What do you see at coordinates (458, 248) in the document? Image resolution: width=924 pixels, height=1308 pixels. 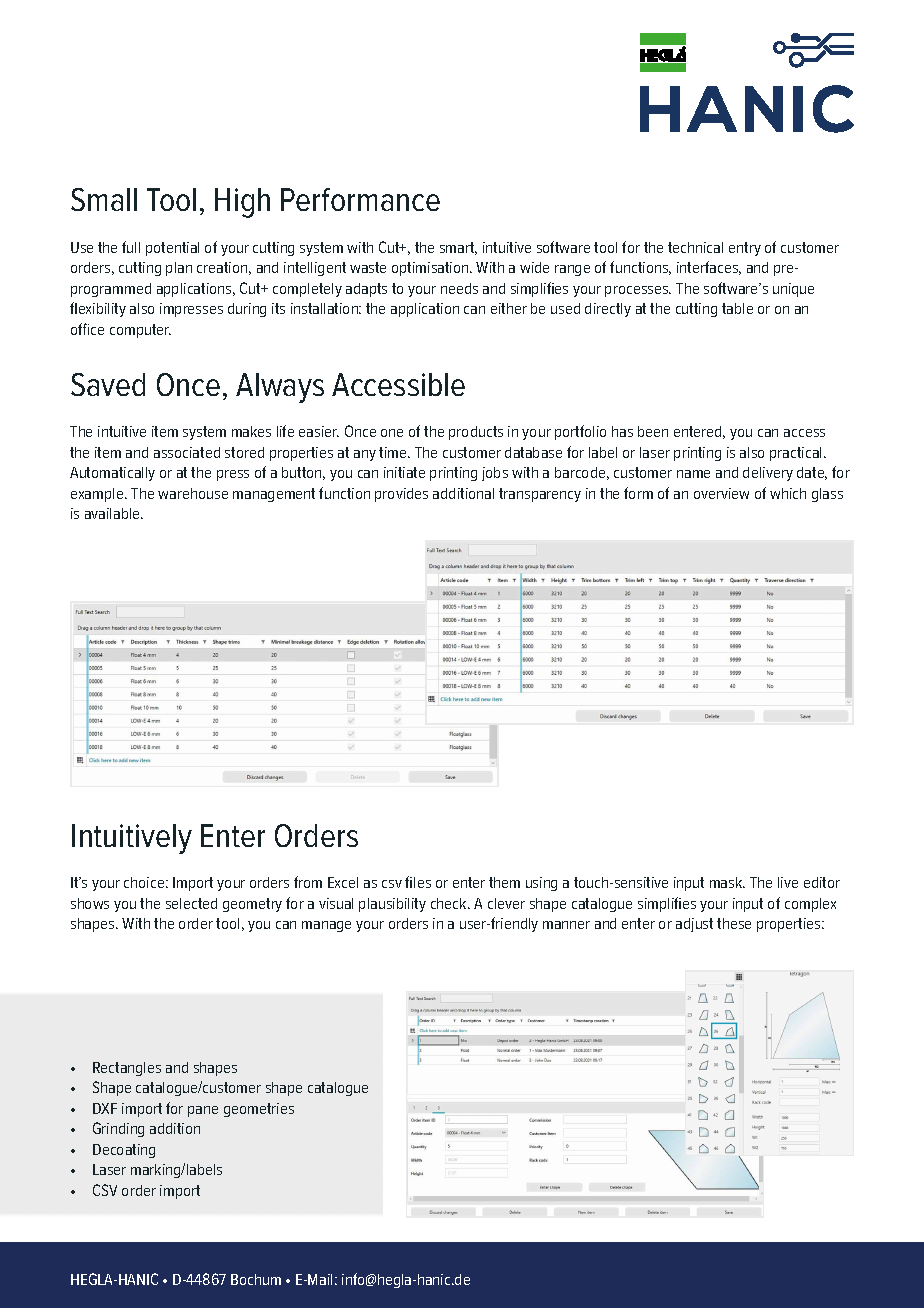 I see `smart` at bounding box center [458, 248].
